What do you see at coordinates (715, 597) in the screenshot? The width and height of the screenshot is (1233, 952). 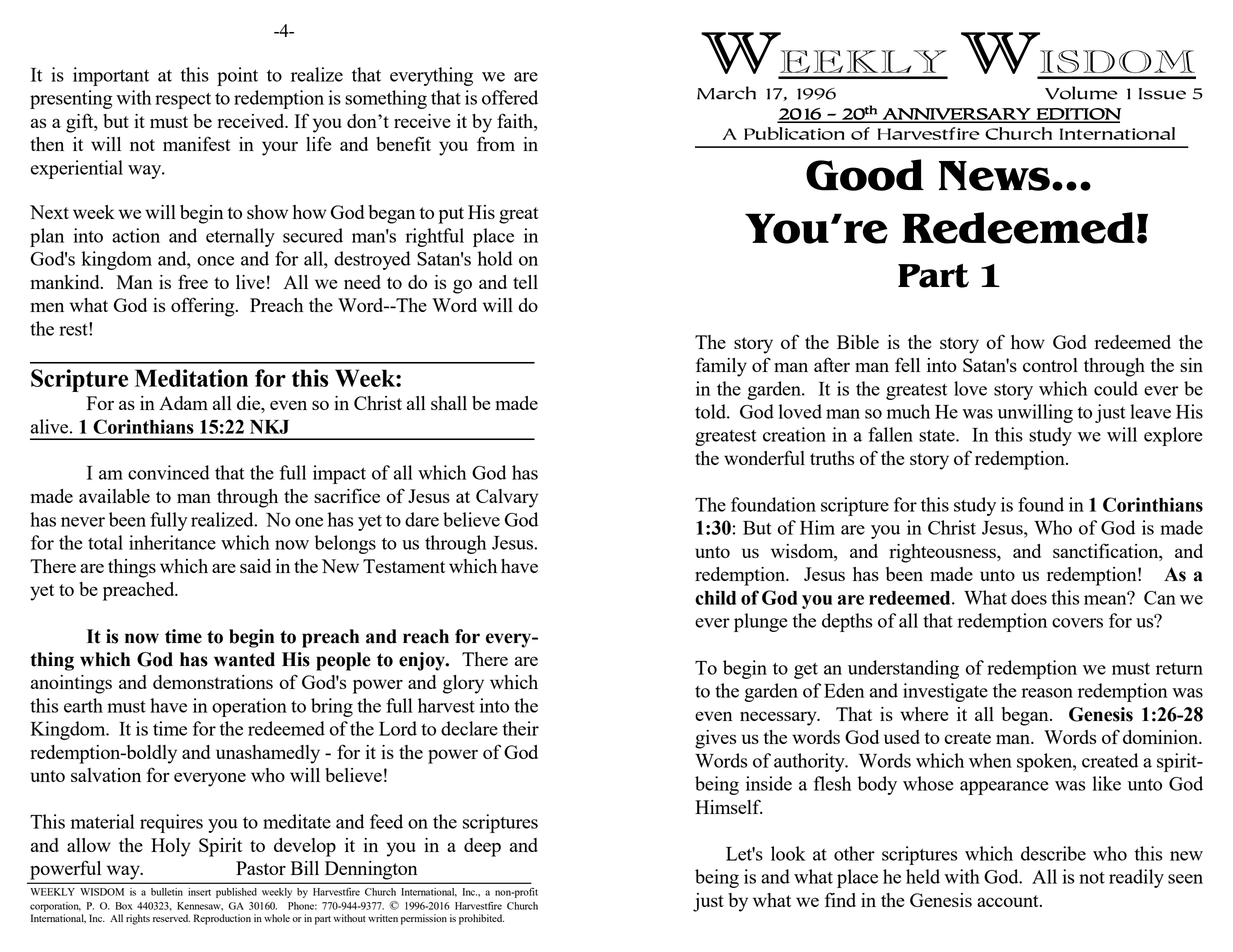 I see `child` at bounding box center [715, 597].
